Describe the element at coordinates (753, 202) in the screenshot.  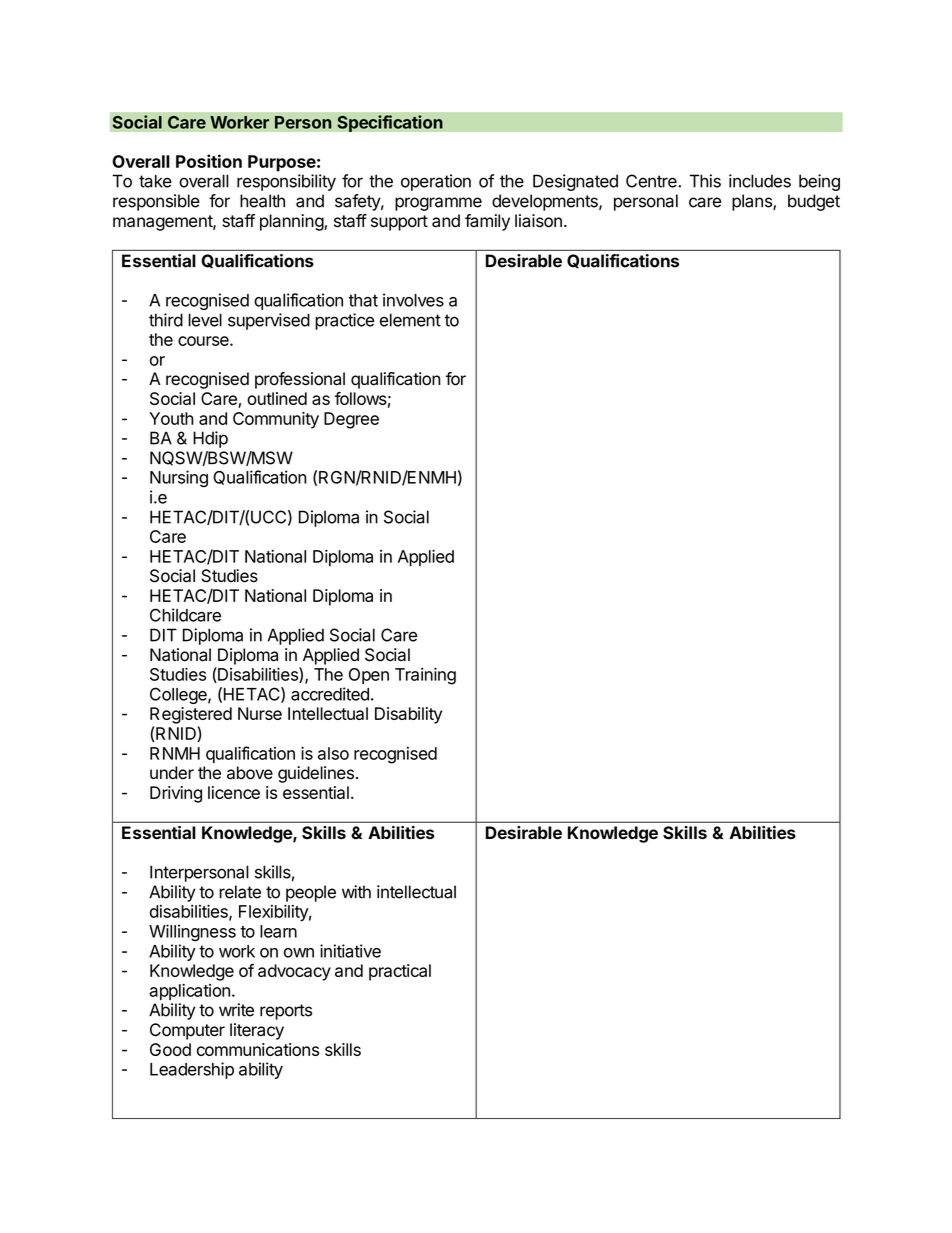
I see `plans` at that location.
